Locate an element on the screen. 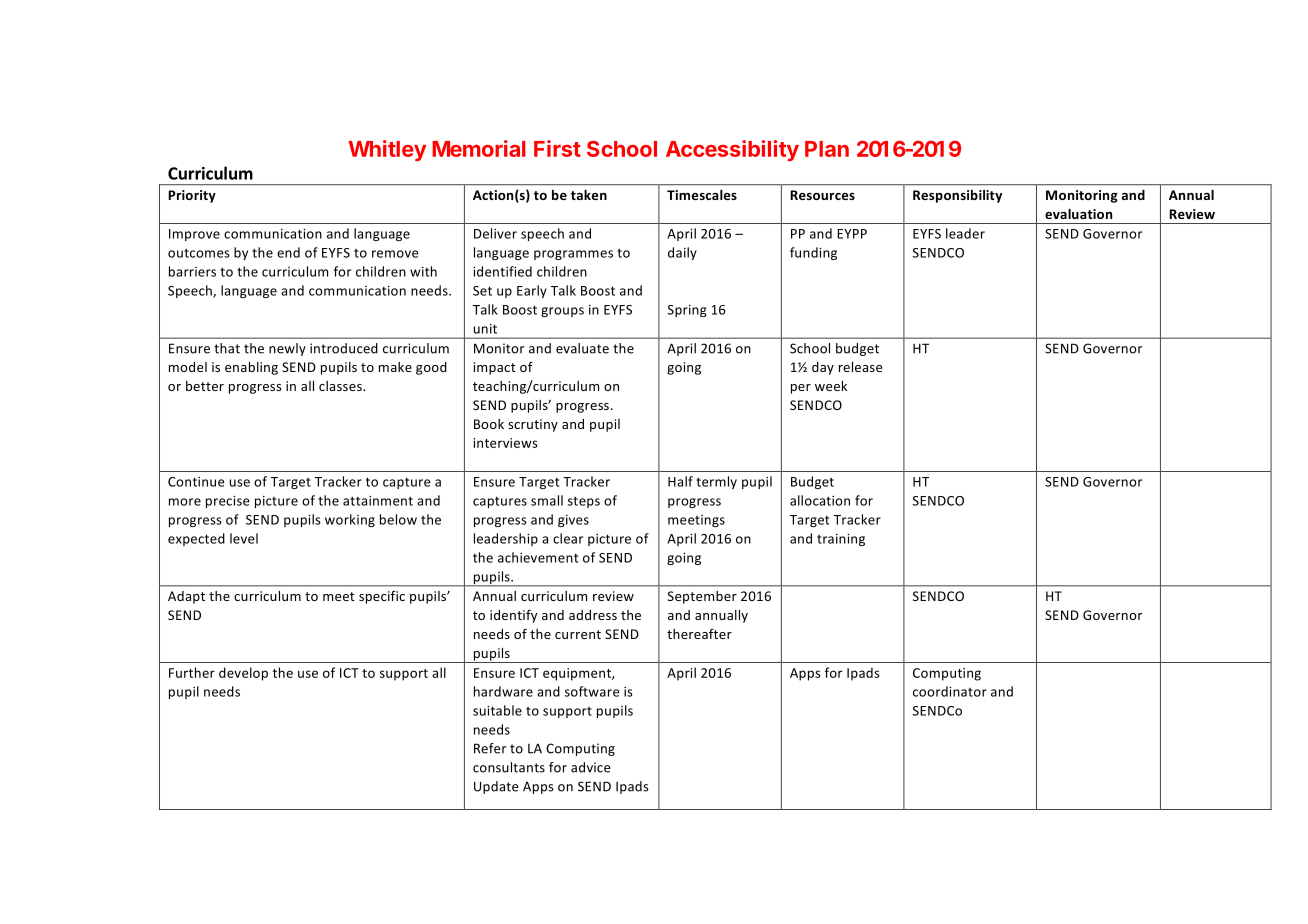 This screenshot has height=924, width=1308. advice is located at coordinates (590, 767).
